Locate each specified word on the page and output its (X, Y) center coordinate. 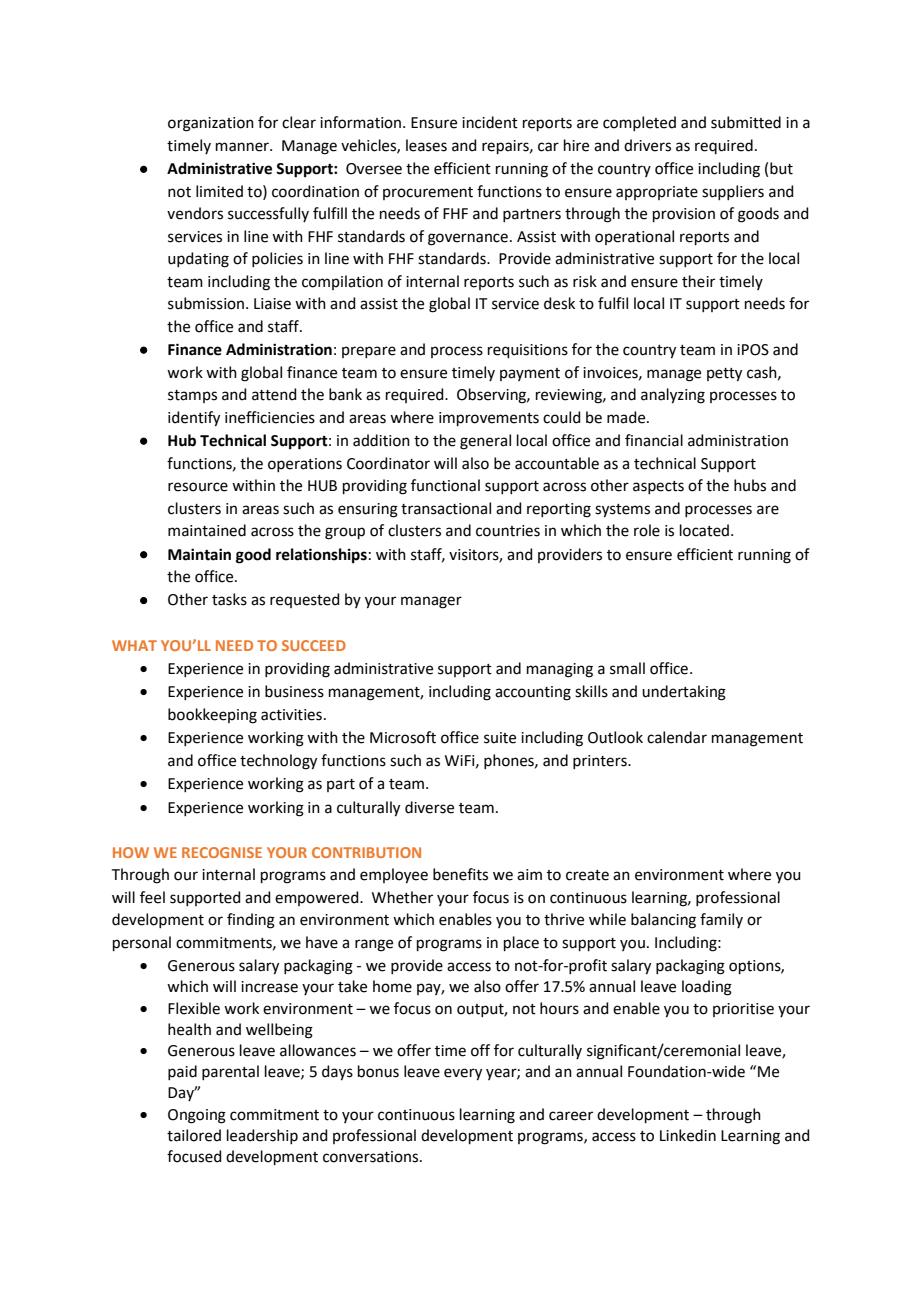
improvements (489, 419)
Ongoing (197, 1116)
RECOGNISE (222, 852)
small (627, 668)
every (463, 1074)
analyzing (673, 396)
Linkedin (688, 1135)
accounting (533, 693)
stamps (192, 396)
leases (426, 145)
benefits (460, 874)
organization (211, 124)
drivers (647, 145)
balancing (663, 921)
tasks (229, 599)
